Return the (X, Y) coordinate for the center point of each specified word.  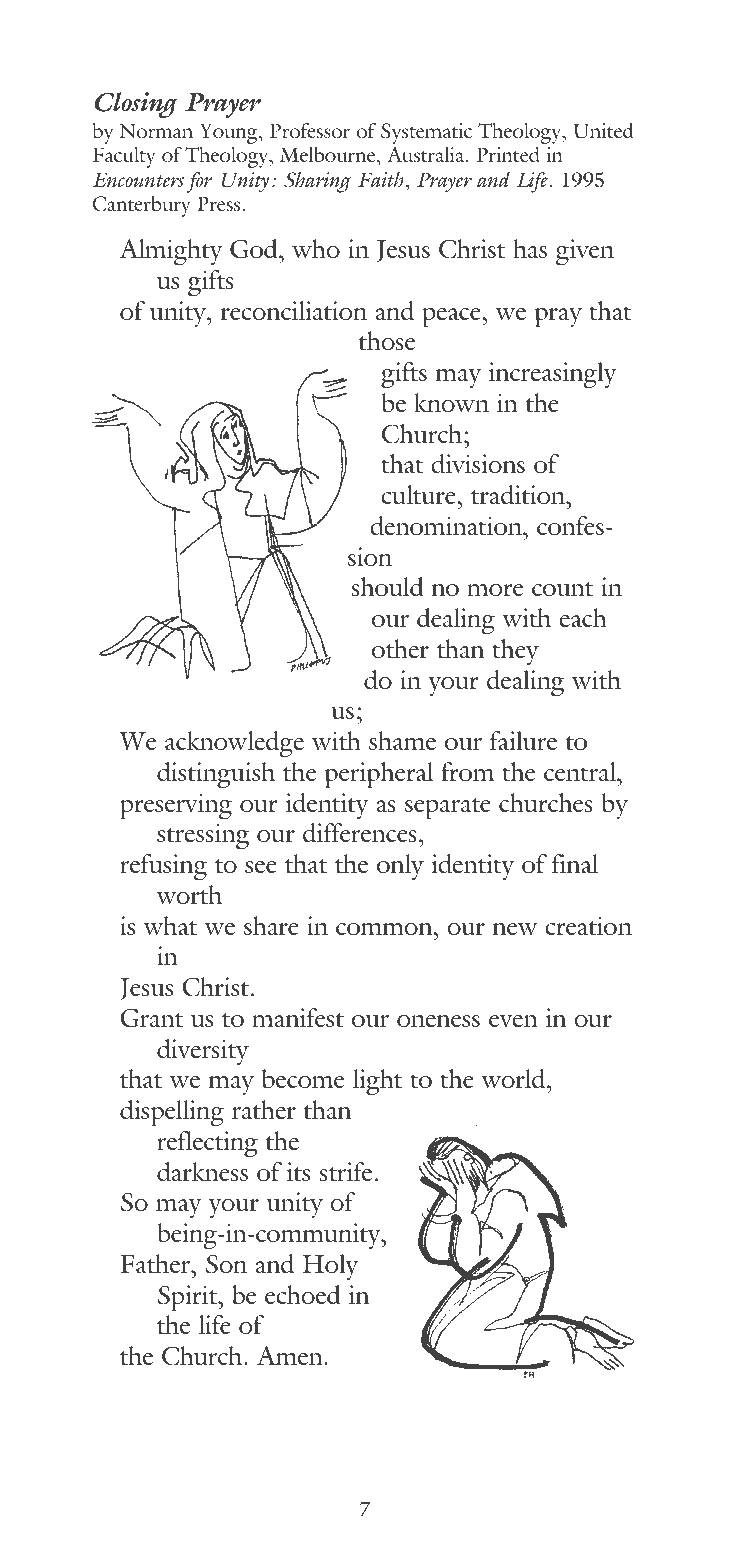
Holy (330, 1267)
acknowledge (234, 744)
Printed (508, 154)
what (170, 925)
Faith (381, 179)
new (515, 929)
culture (419, 494)
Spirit (189, 1298)
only (400, 867)
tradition (519, 494)
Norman (156, 130)
